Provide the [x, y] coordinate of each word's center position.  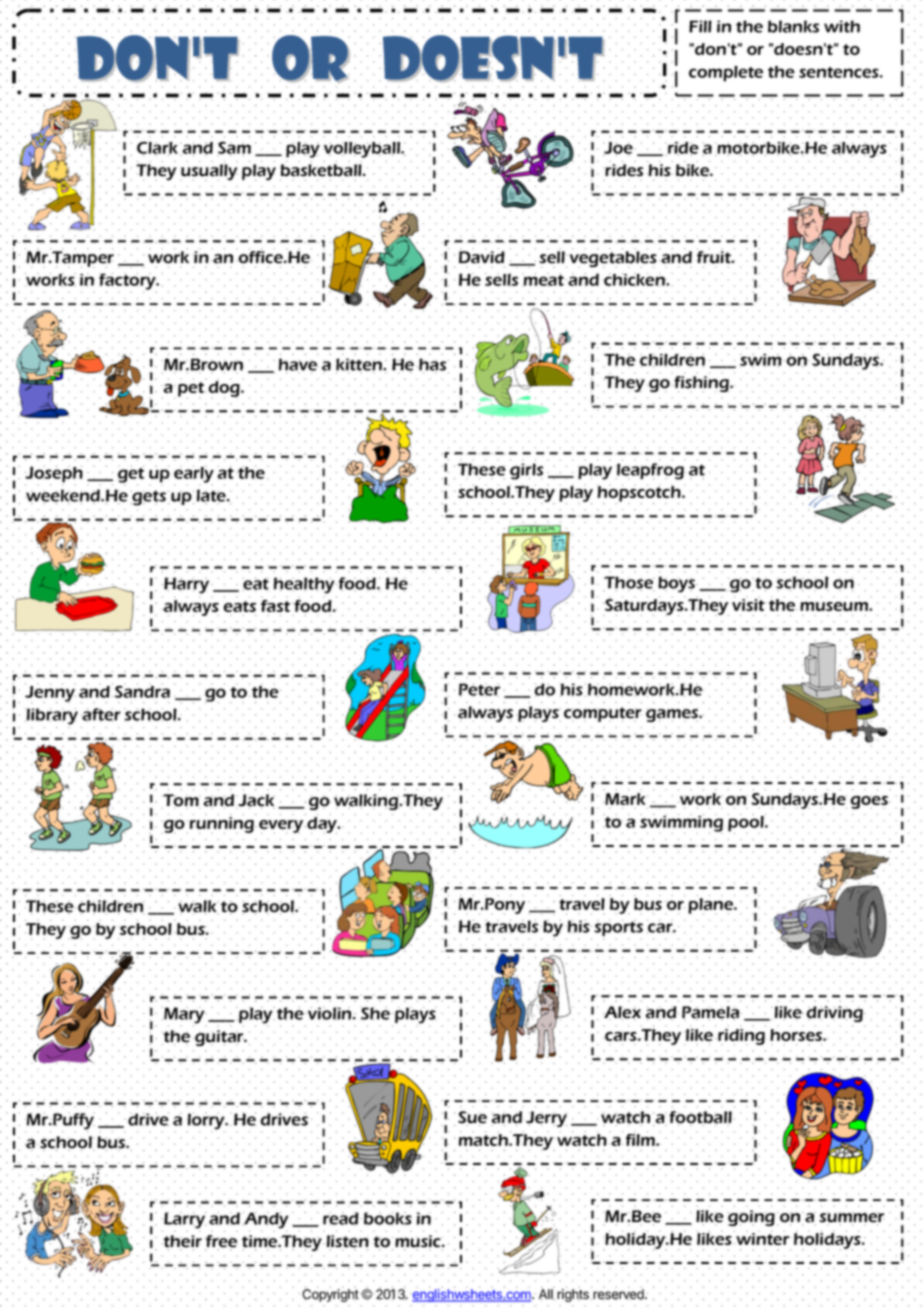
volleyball [363, 150]
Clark [157, 149]
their [182, 1242]
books [388, 1219]
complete [726, 74]
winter [762, 1238]
